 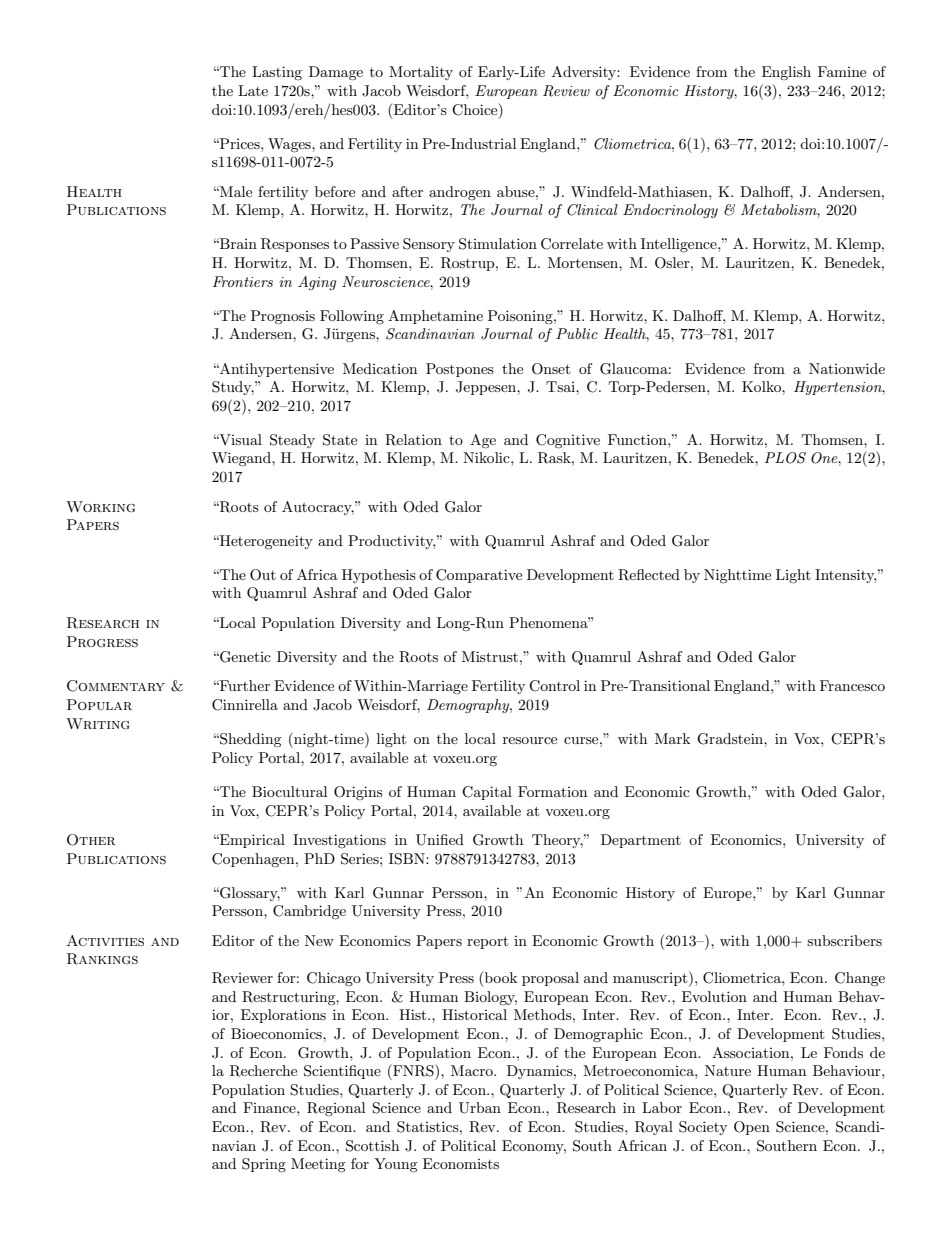 What do you see at coordinates (277, 73) in the document?
I see `Lasting` at bounding box center [277, 73].
